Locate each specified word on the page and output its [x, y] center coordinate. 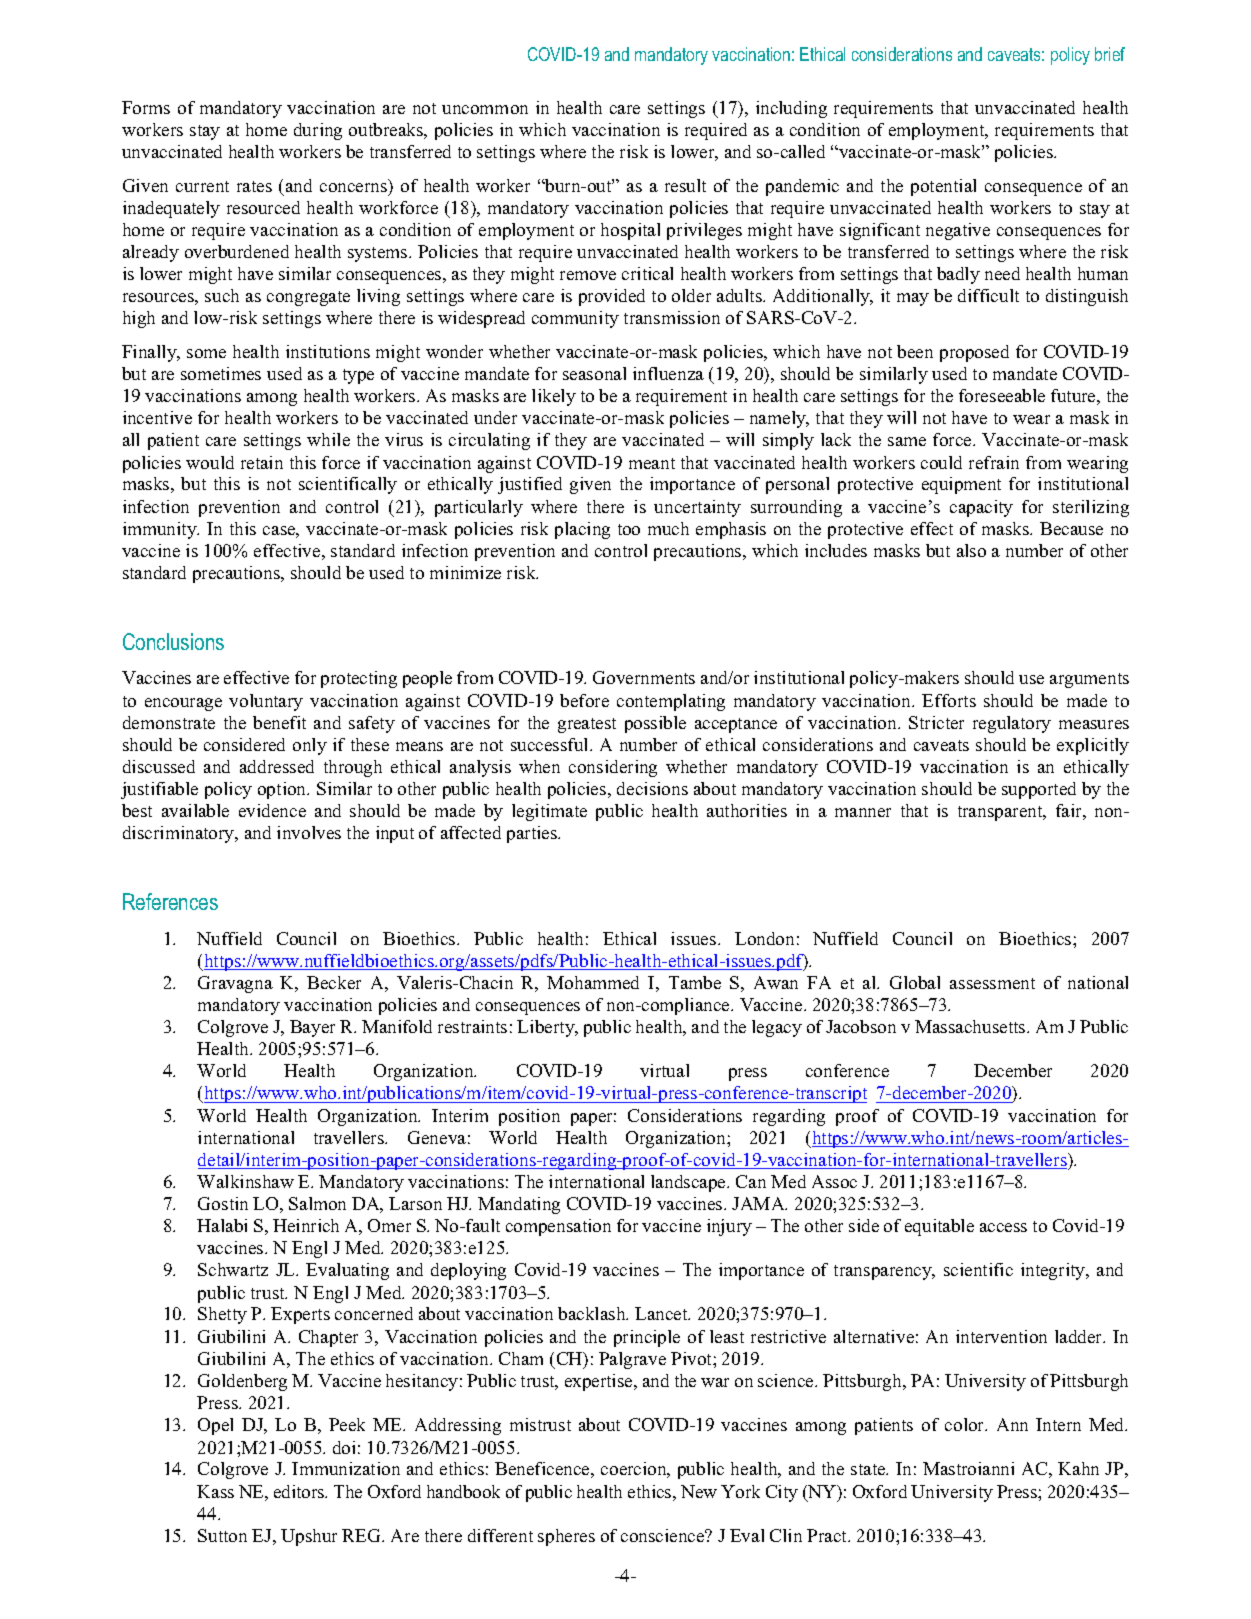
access [1003, 1227]
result [685, 185]
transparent [1001, 813]
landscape [689, 1183]
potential [943, 187]
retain [262, 462]
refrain [994, 462]
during [318, 131]
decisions [652, 788]
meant [652, 463]
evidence [272, 810]
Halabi [222, 1225]
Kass [215, 1491]
